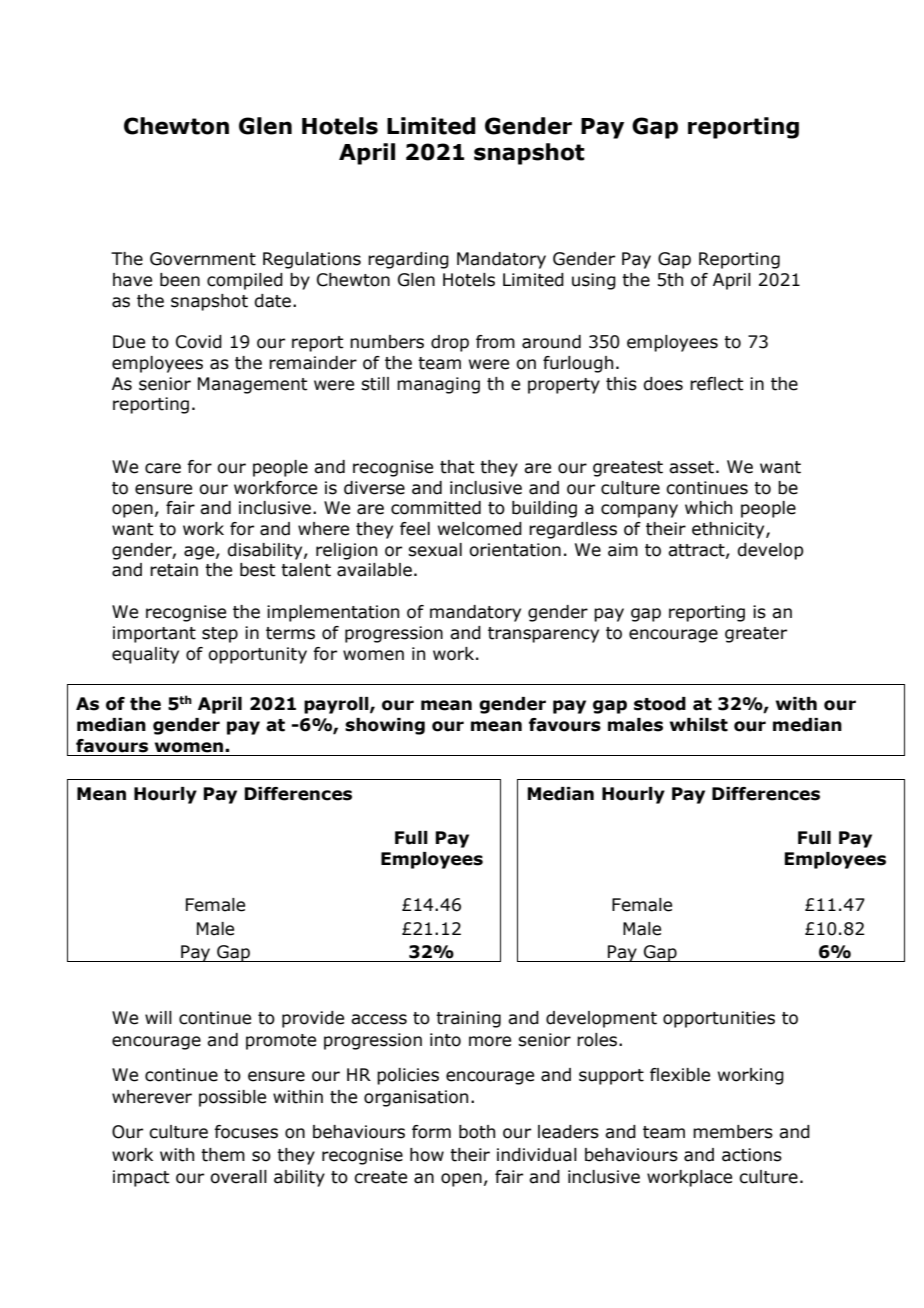 Image resolution: width=924 pixels, height=1308 pixels. Describe the element at coordinates (223, 1155) in the screenshot. I see `them` at that location.
